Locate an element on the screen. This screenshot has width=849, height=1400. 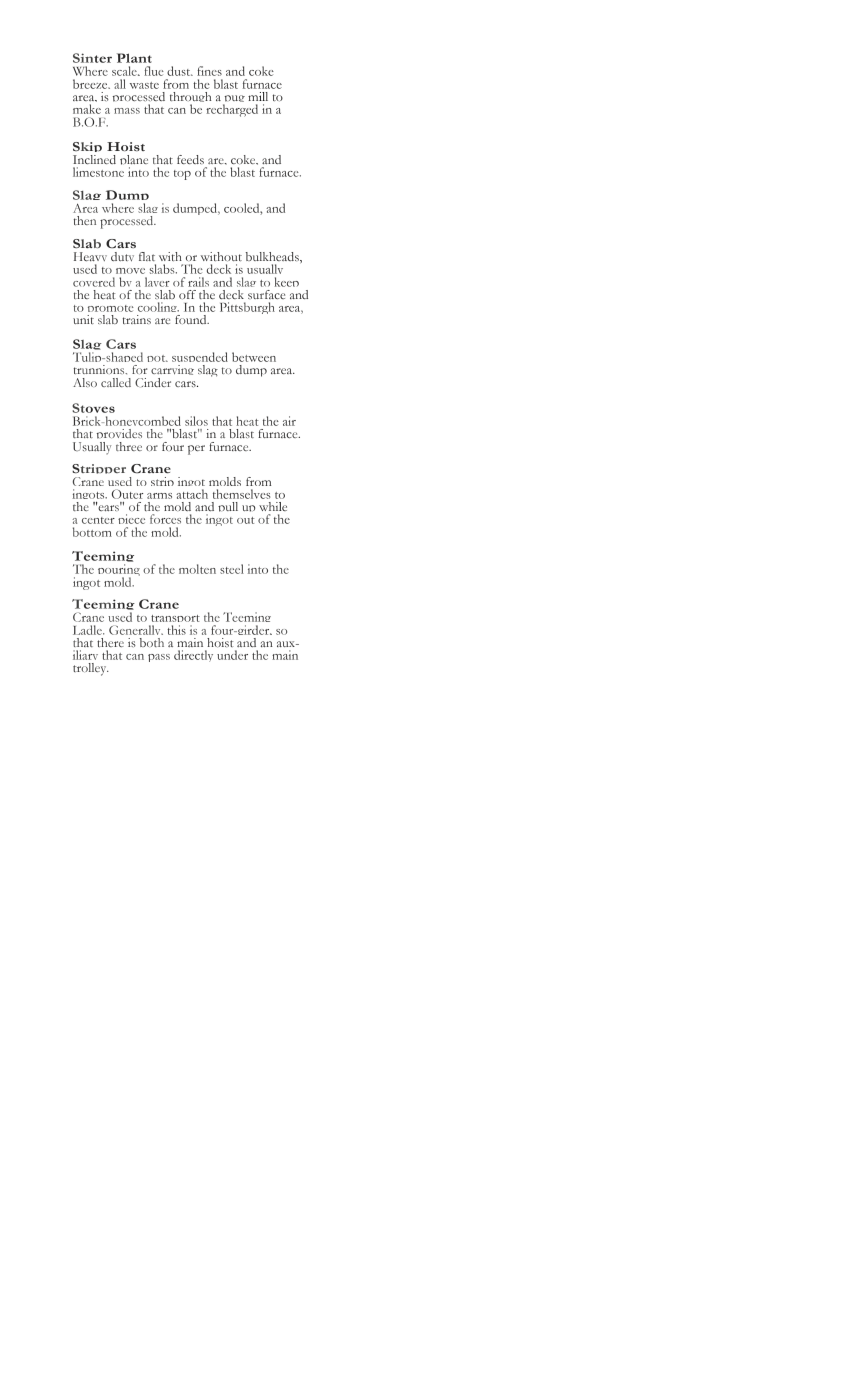
dust is located at coordinates (180, 71).
